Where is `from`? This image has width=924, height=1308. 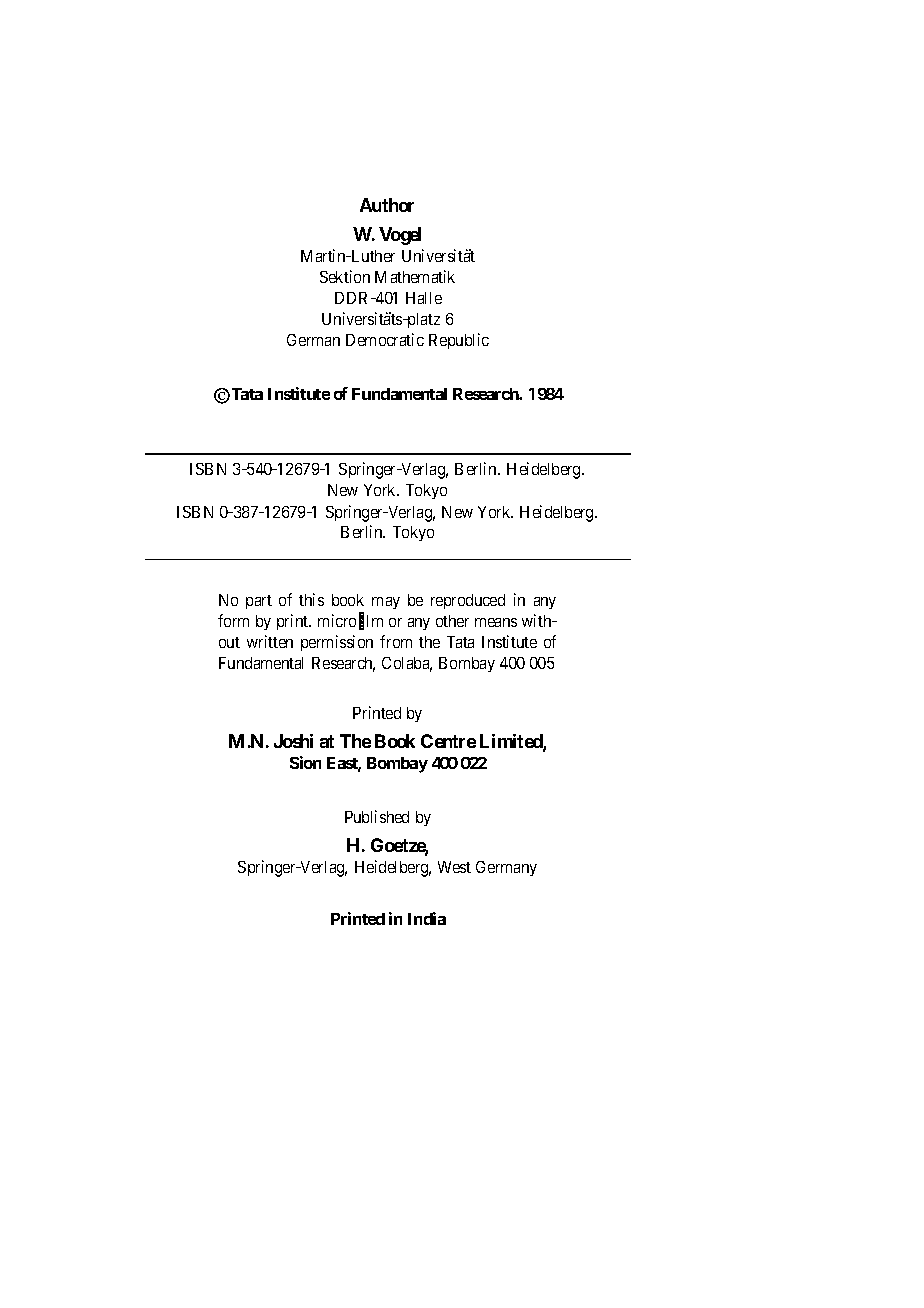
from is located at coordinates (396, 641).
